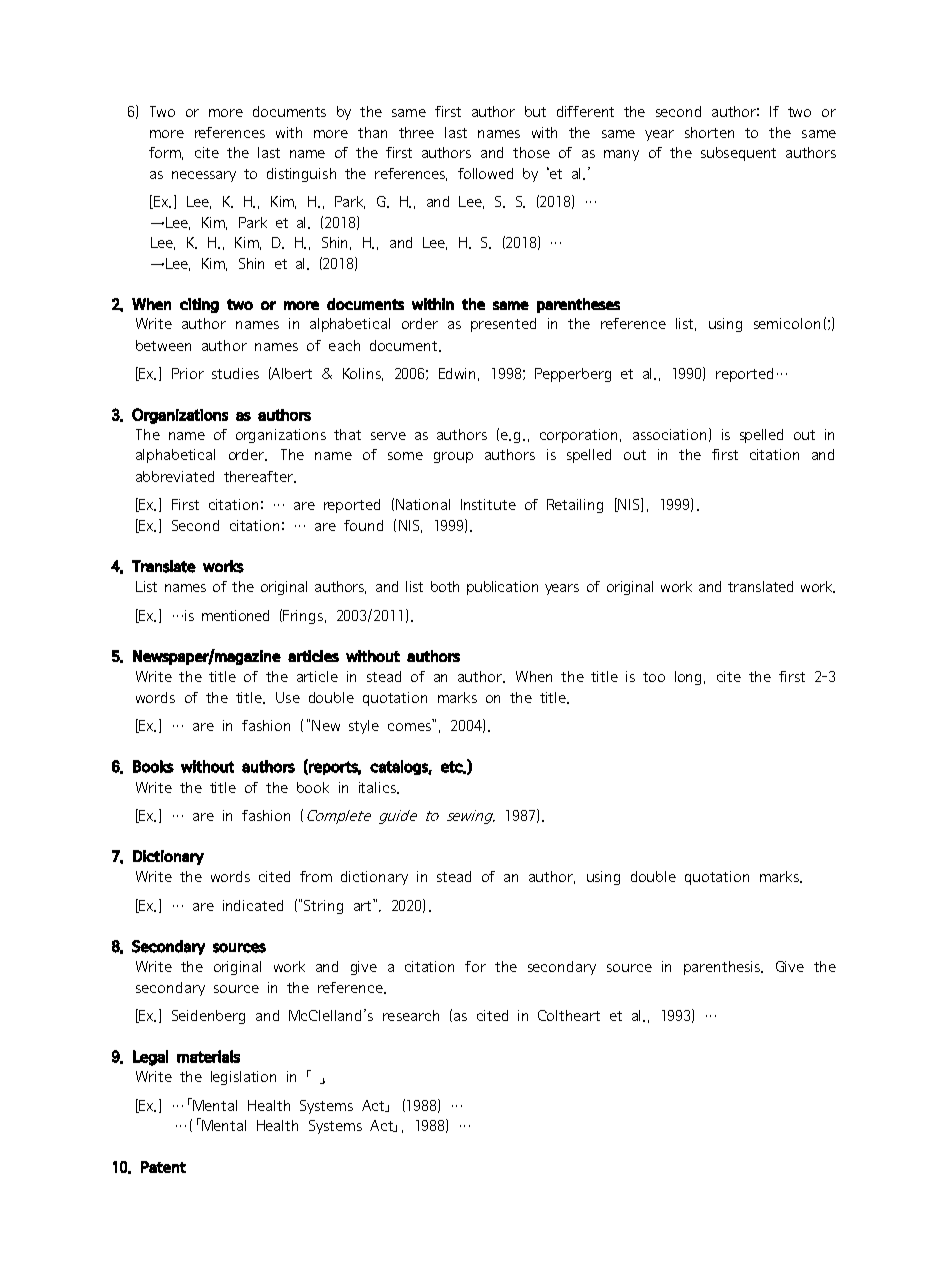  I want to click on followed, so click(485, 173).
